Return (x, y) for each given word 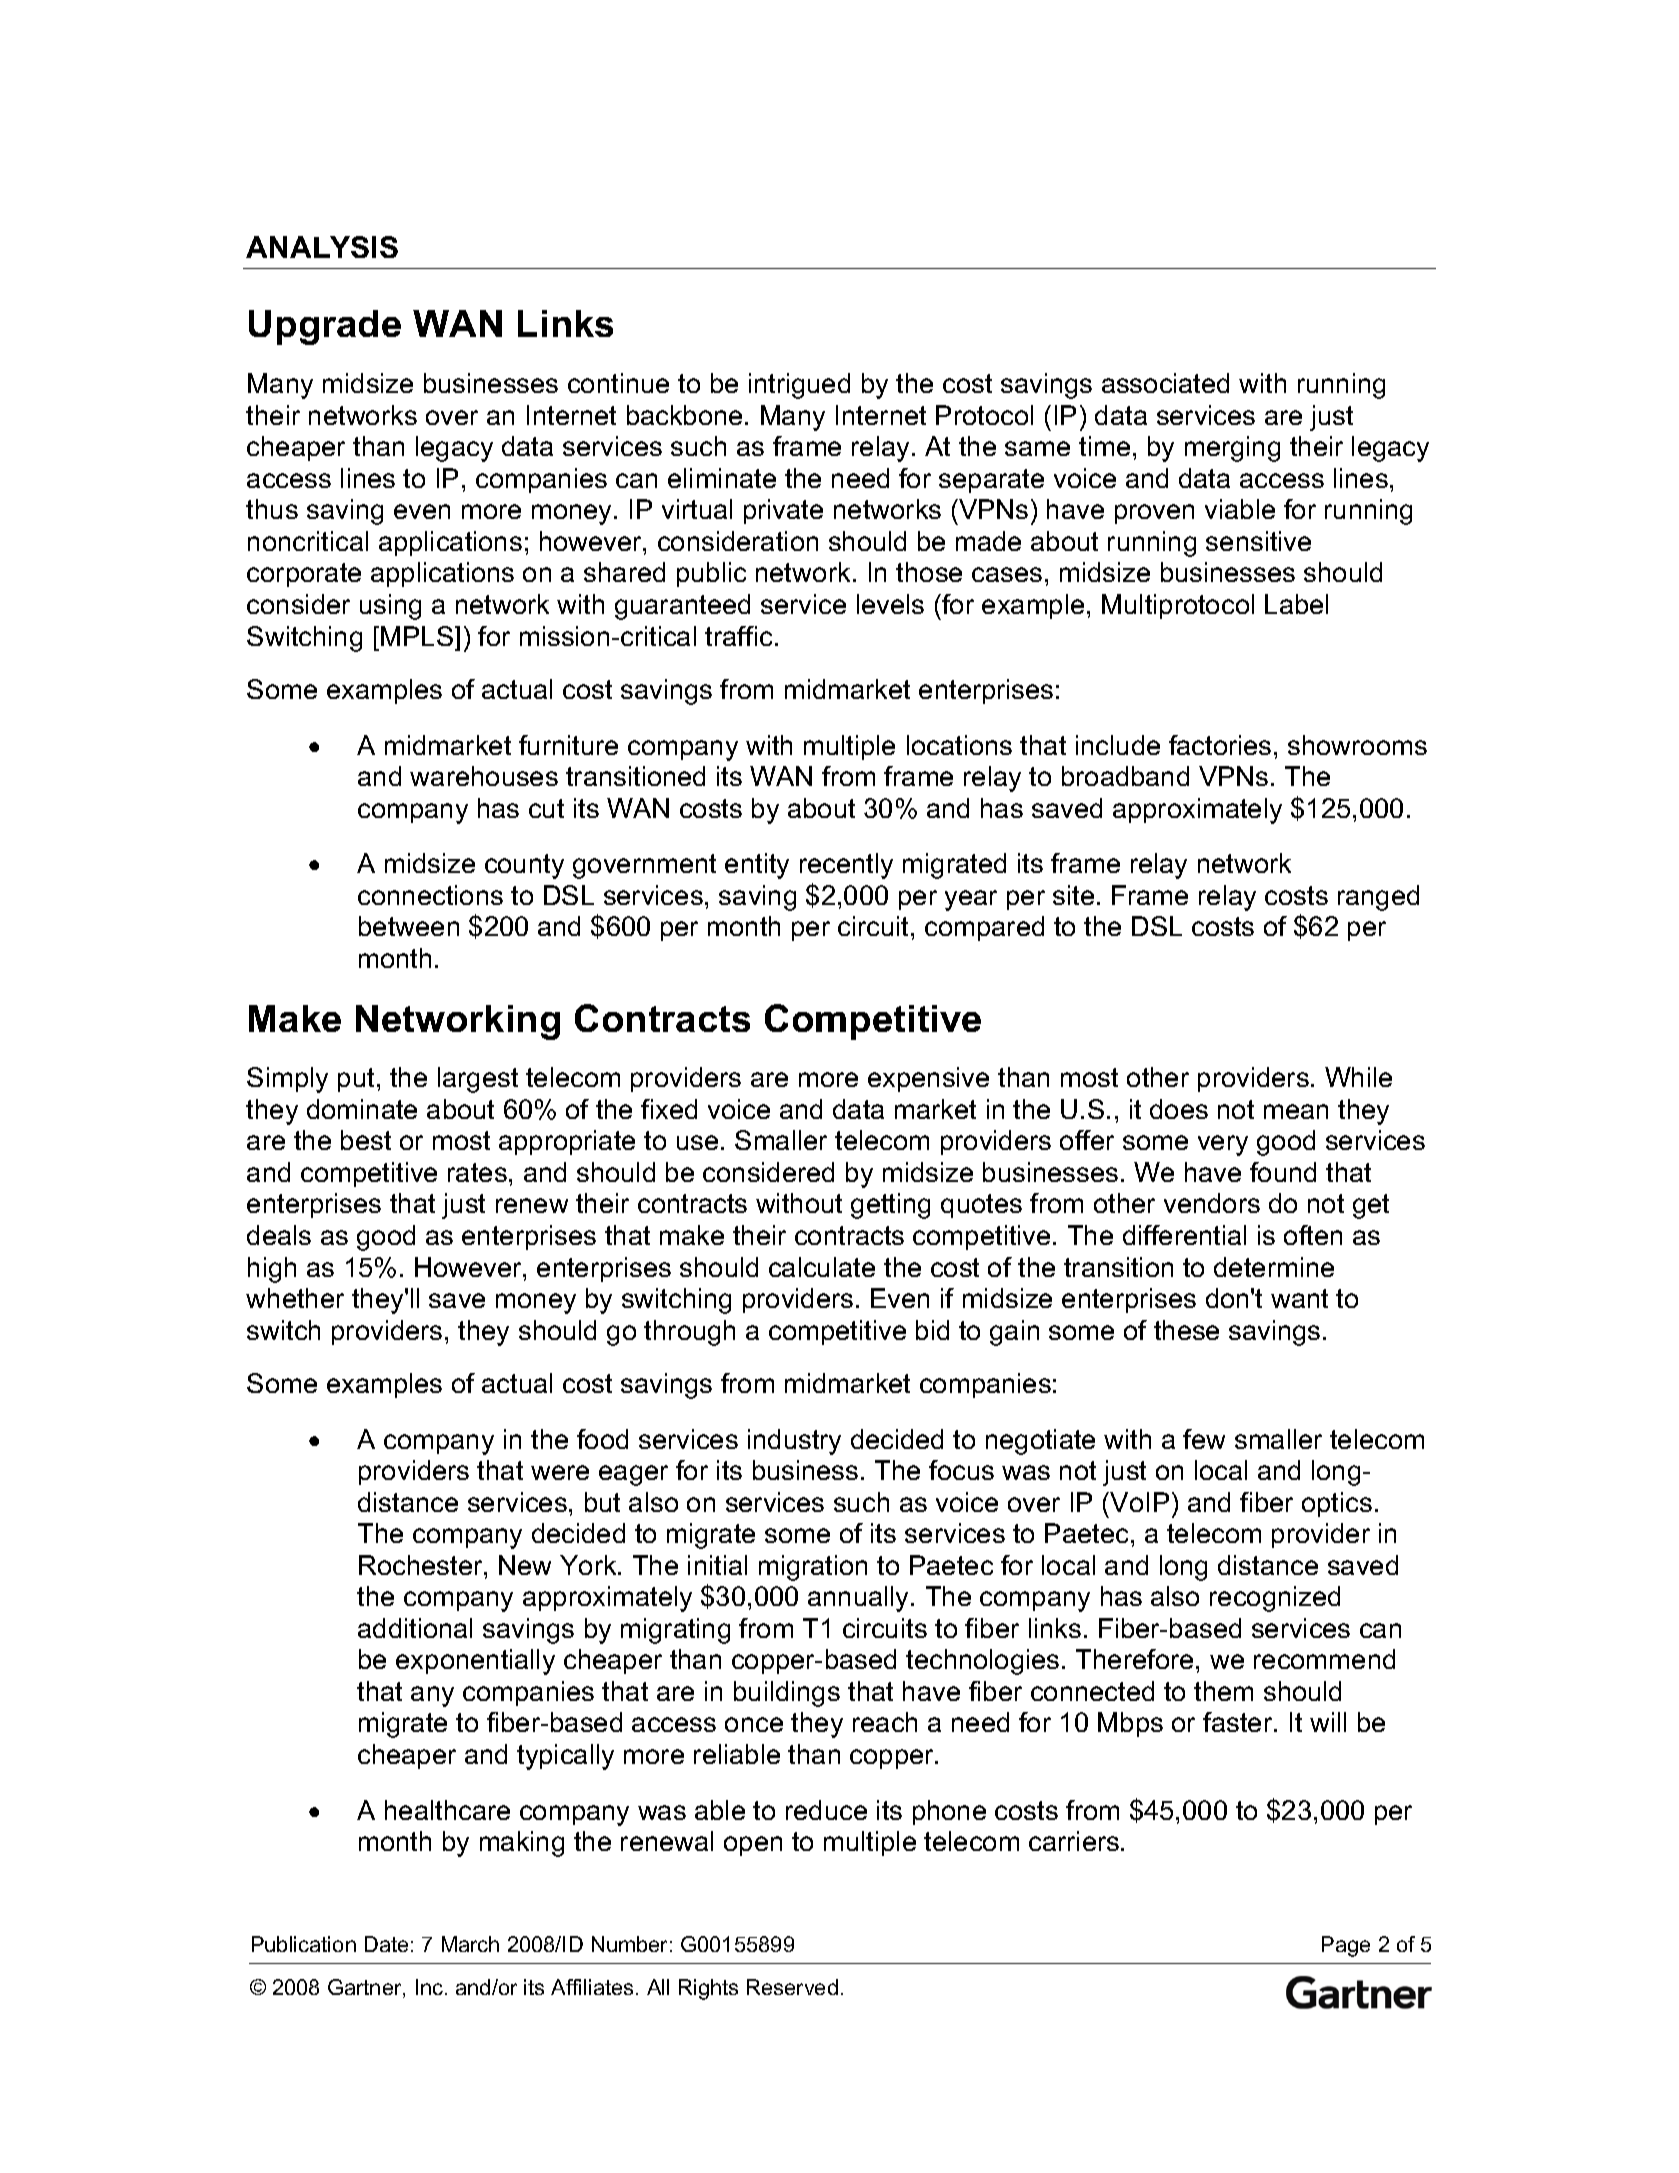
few (1204, 1439)
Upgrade (325, 327)
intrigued (799, 386)
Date (386, 1944)
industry (794, 1442)
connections (430, 895)
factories (1220, 745)
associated (1165, 383)
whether (295, 1298)
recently (846, 866)
